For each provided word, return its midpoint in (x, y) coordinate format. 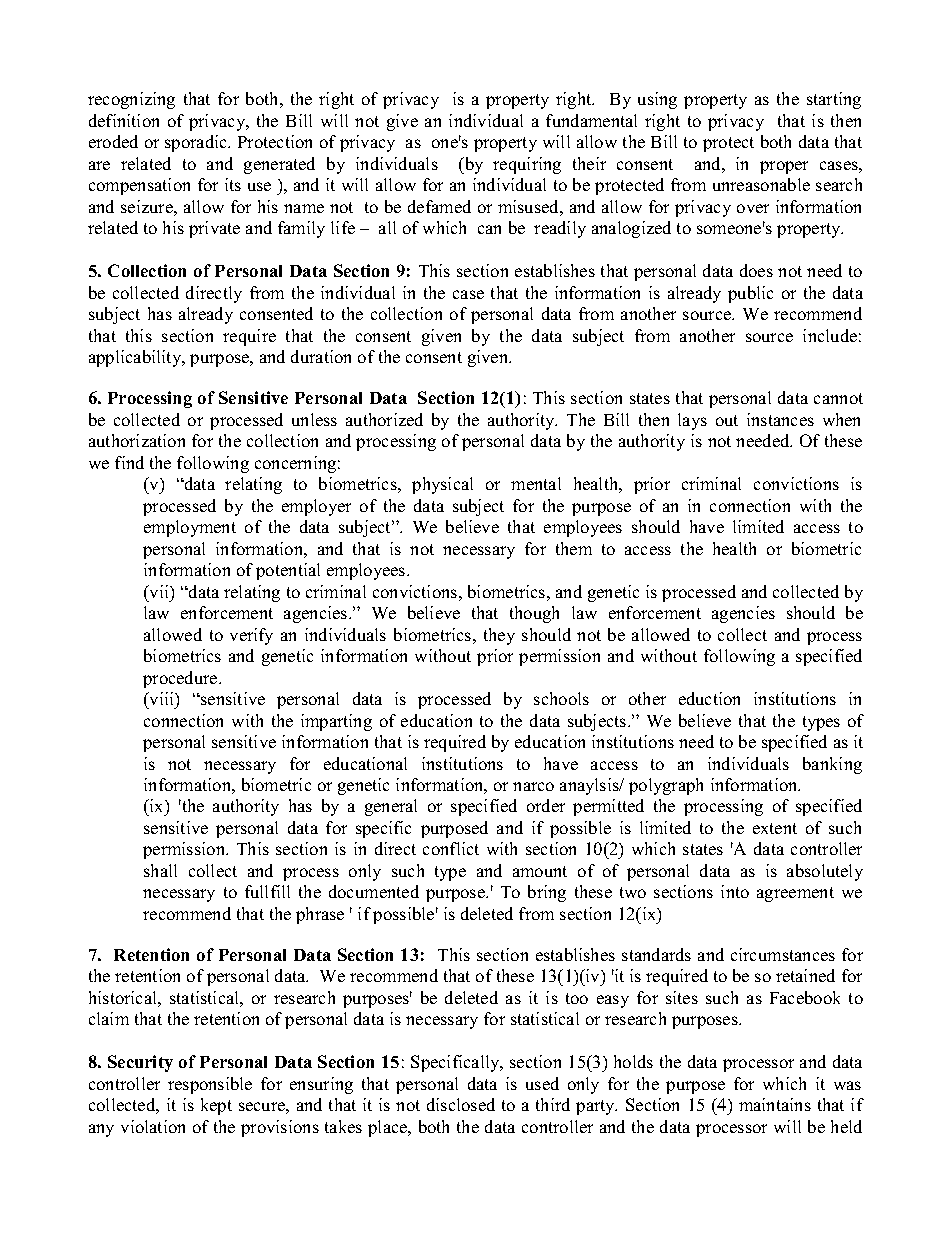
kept (216, 1106)
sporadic (197, 143)
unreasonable (761, 184)
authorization (137, 440)
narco (533, 786)
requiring (527, 165)
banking (832, 765)
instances (780, 419)
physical (442, 485)
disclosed (461, 1104)
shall (160, 870)
